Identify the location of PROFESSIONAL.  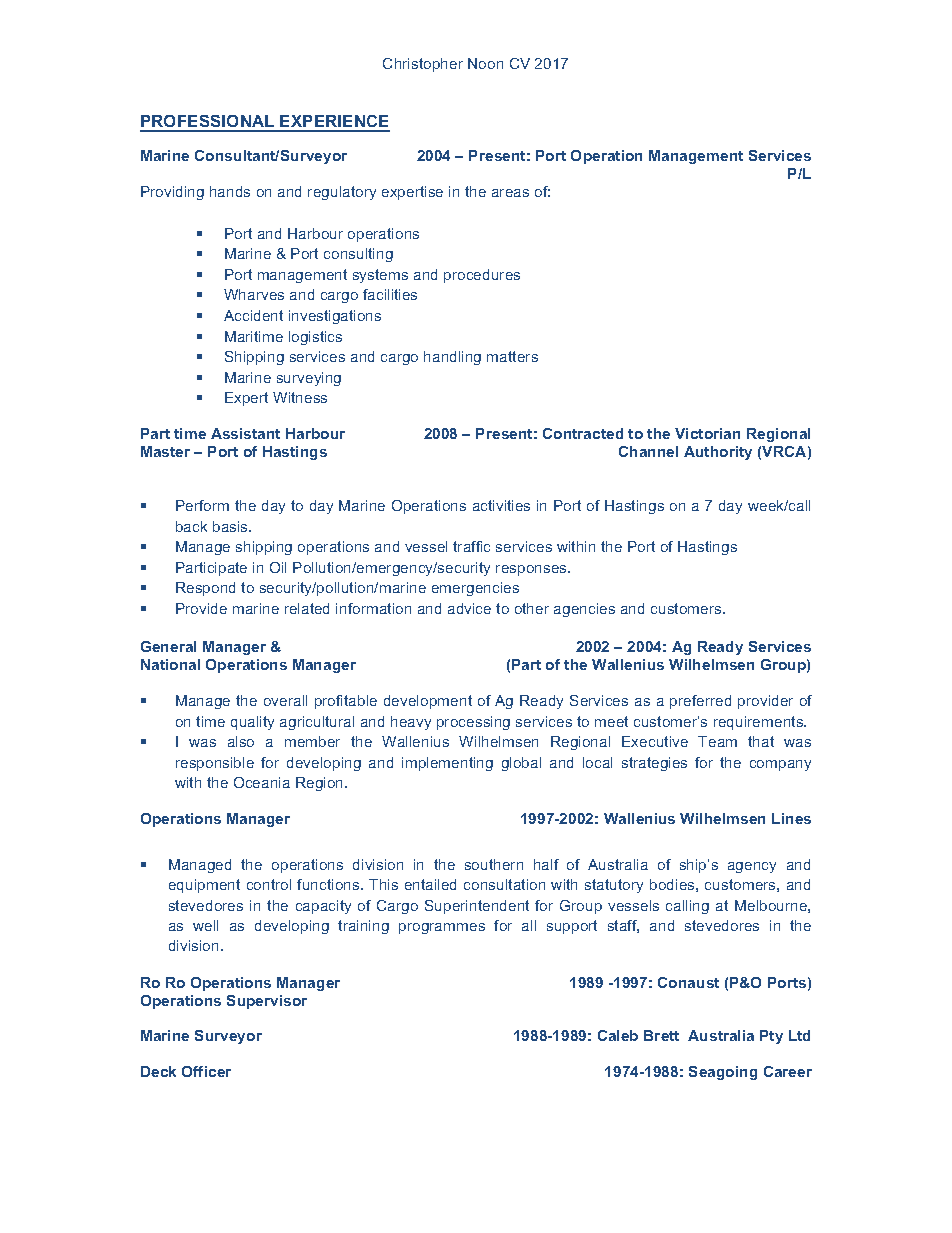
(208, 123).
